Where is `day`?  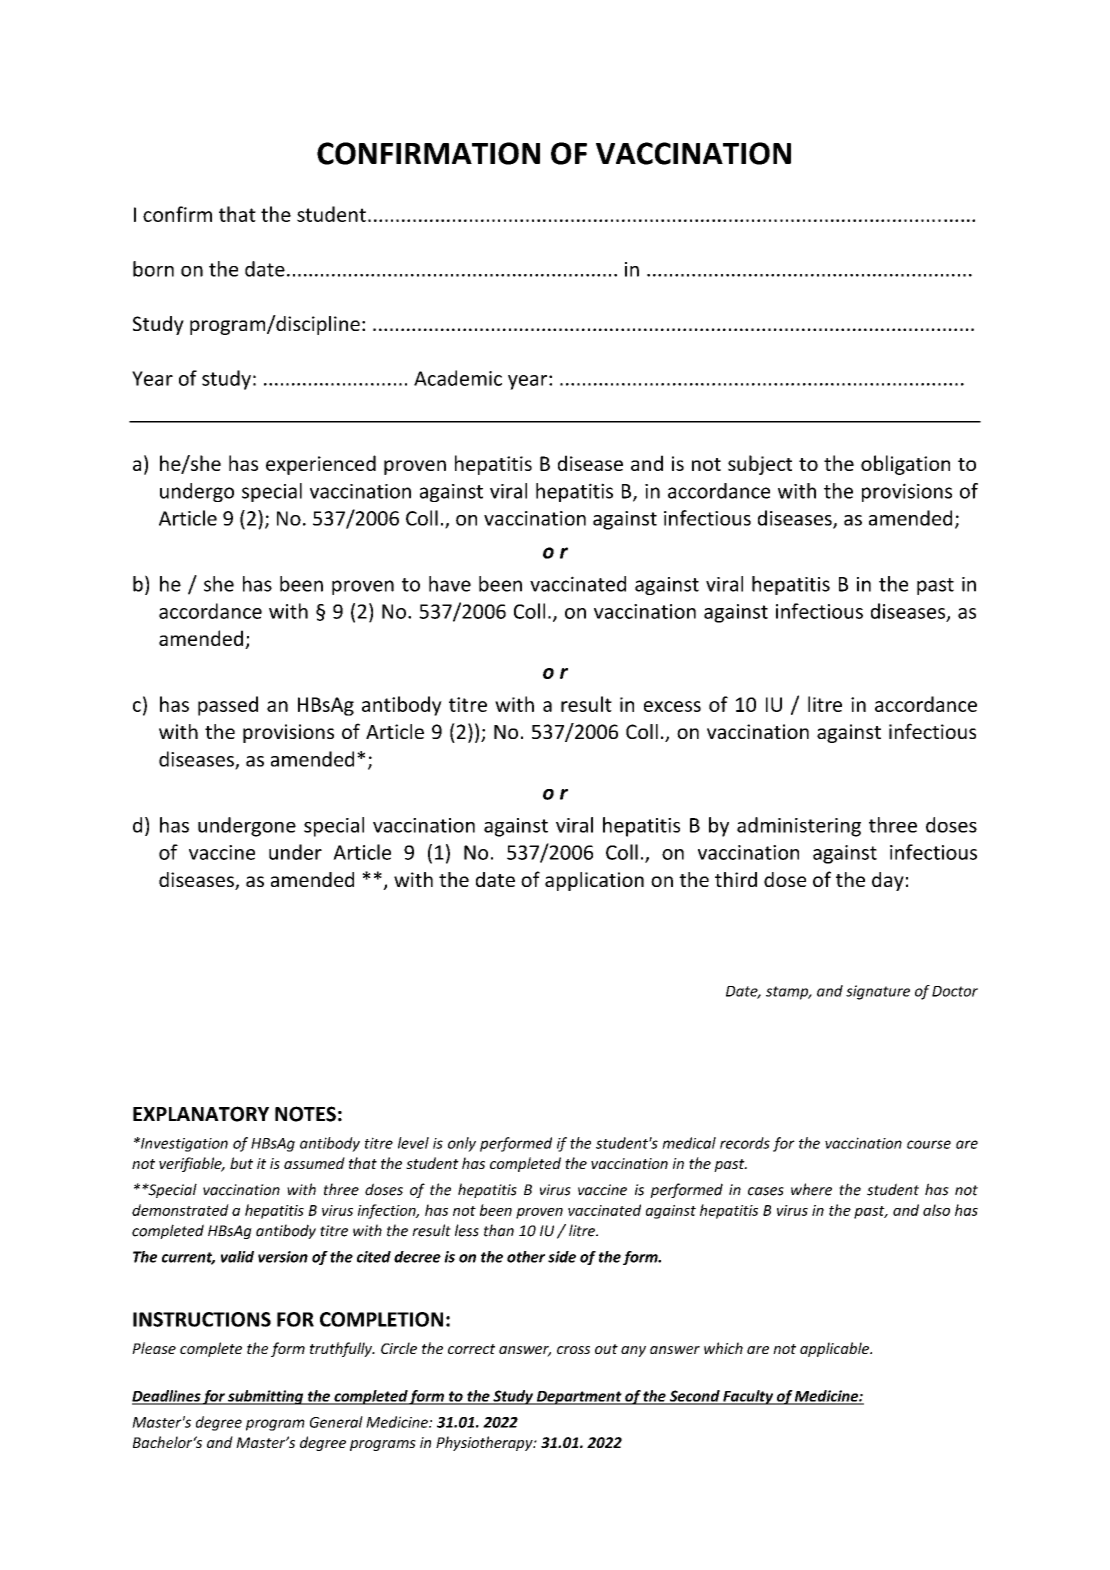
day is located at coordinates (888, 881).
